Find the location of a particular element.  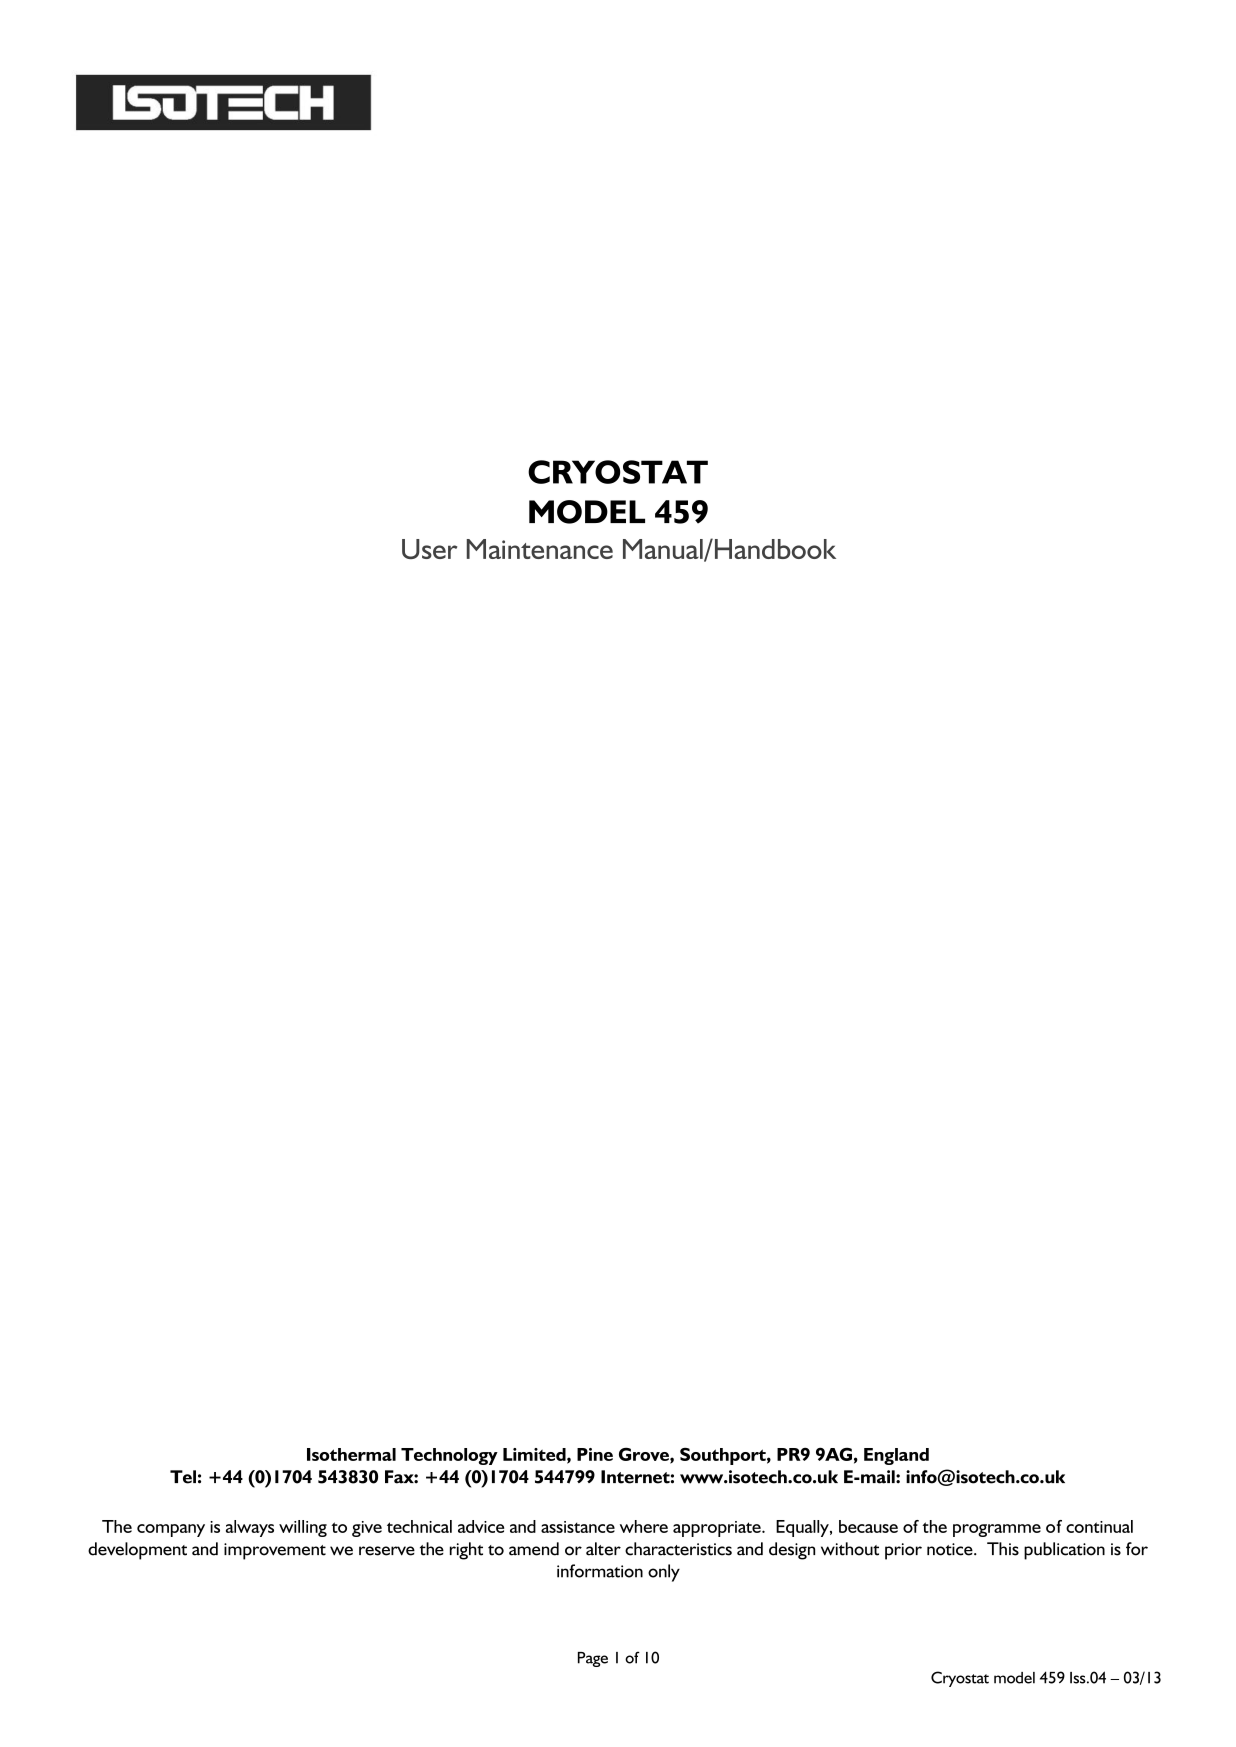

improvement is located at coordinates (275, 1551).
